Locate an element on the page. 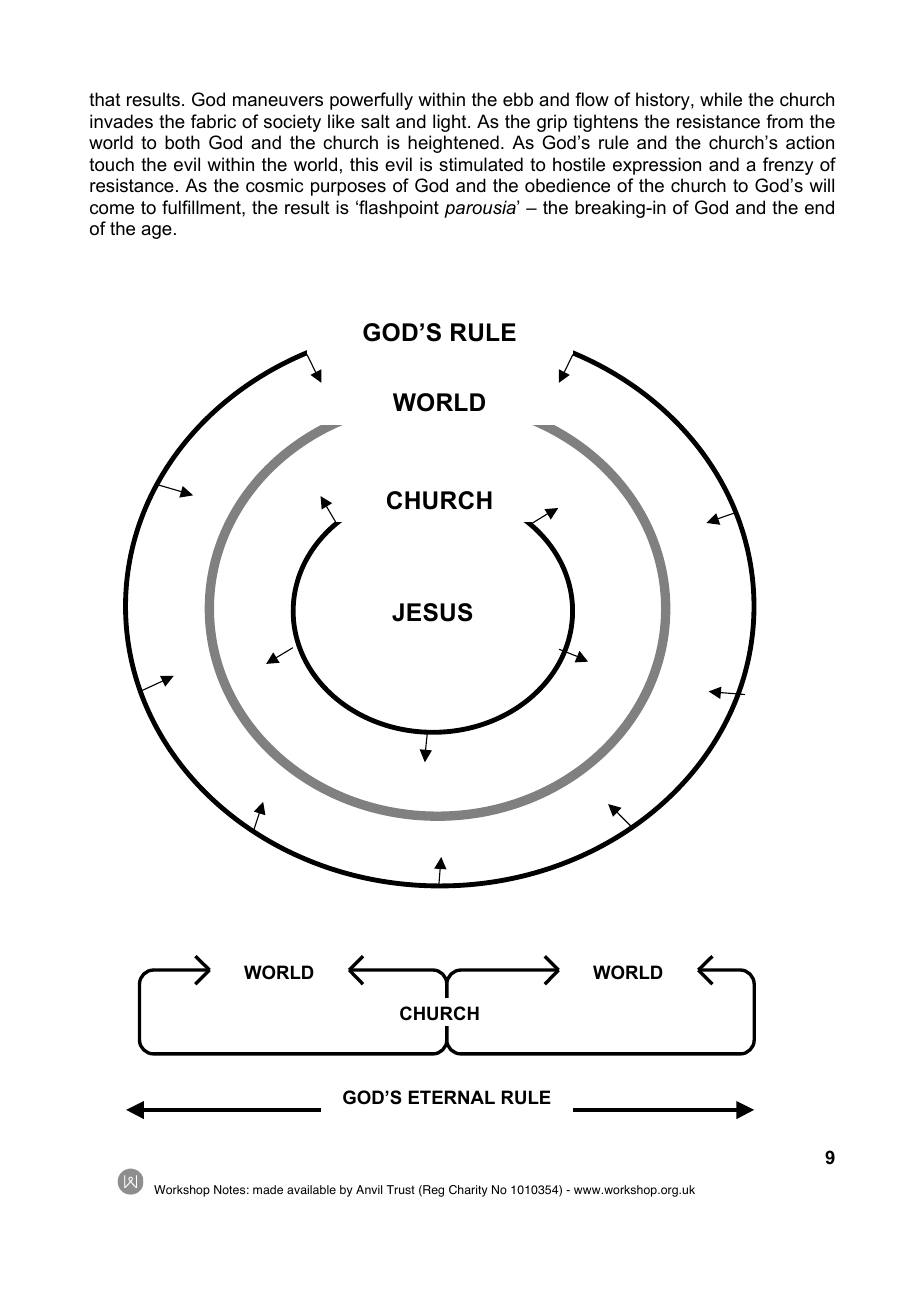 The width and height of the page is (924, 1308). purposes is located at coordinates (348, 189).
